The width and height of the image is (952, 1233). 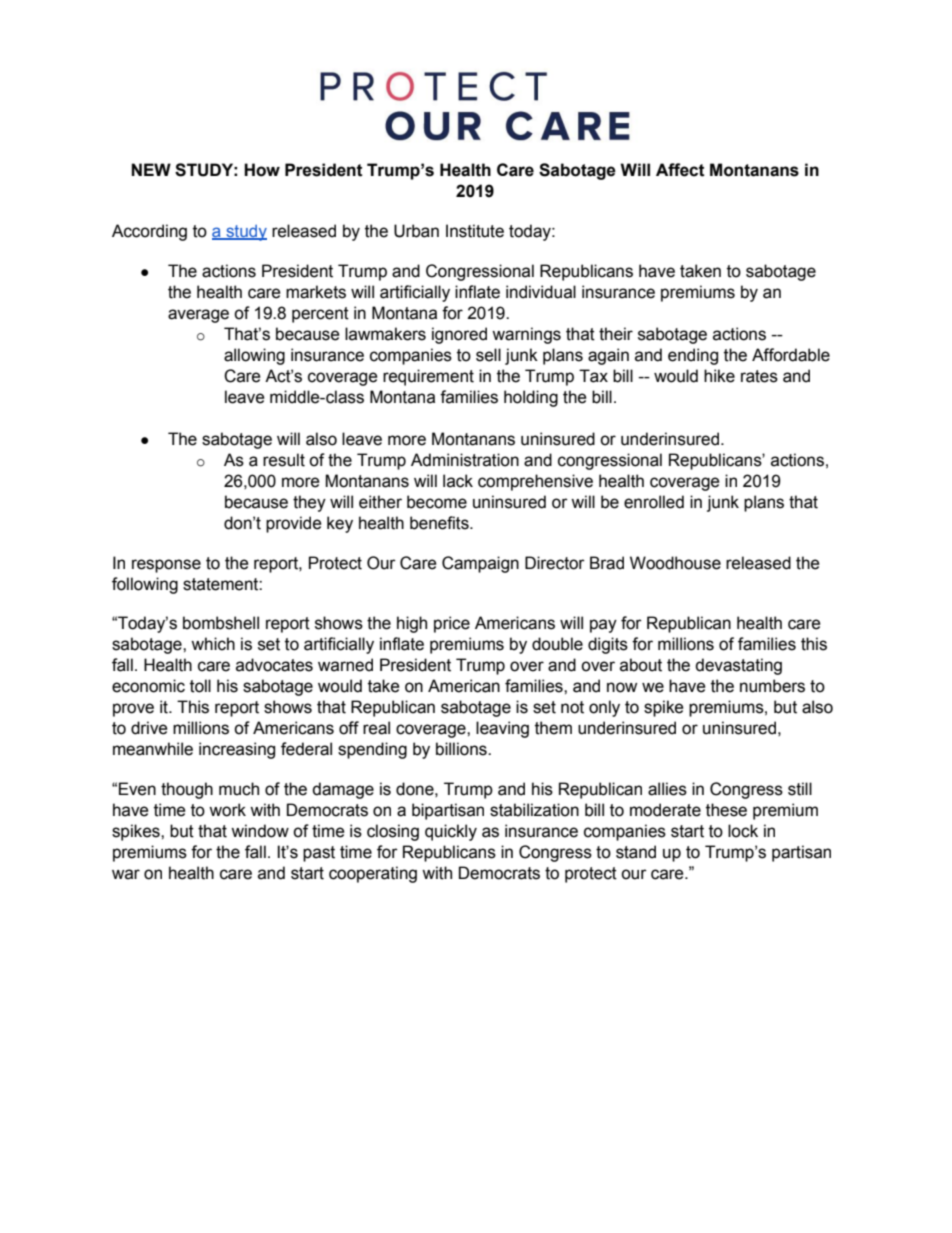 What do you see at coordinates (502, 729) in the image?
I see `leaving` at bounding box center [502, 729].
